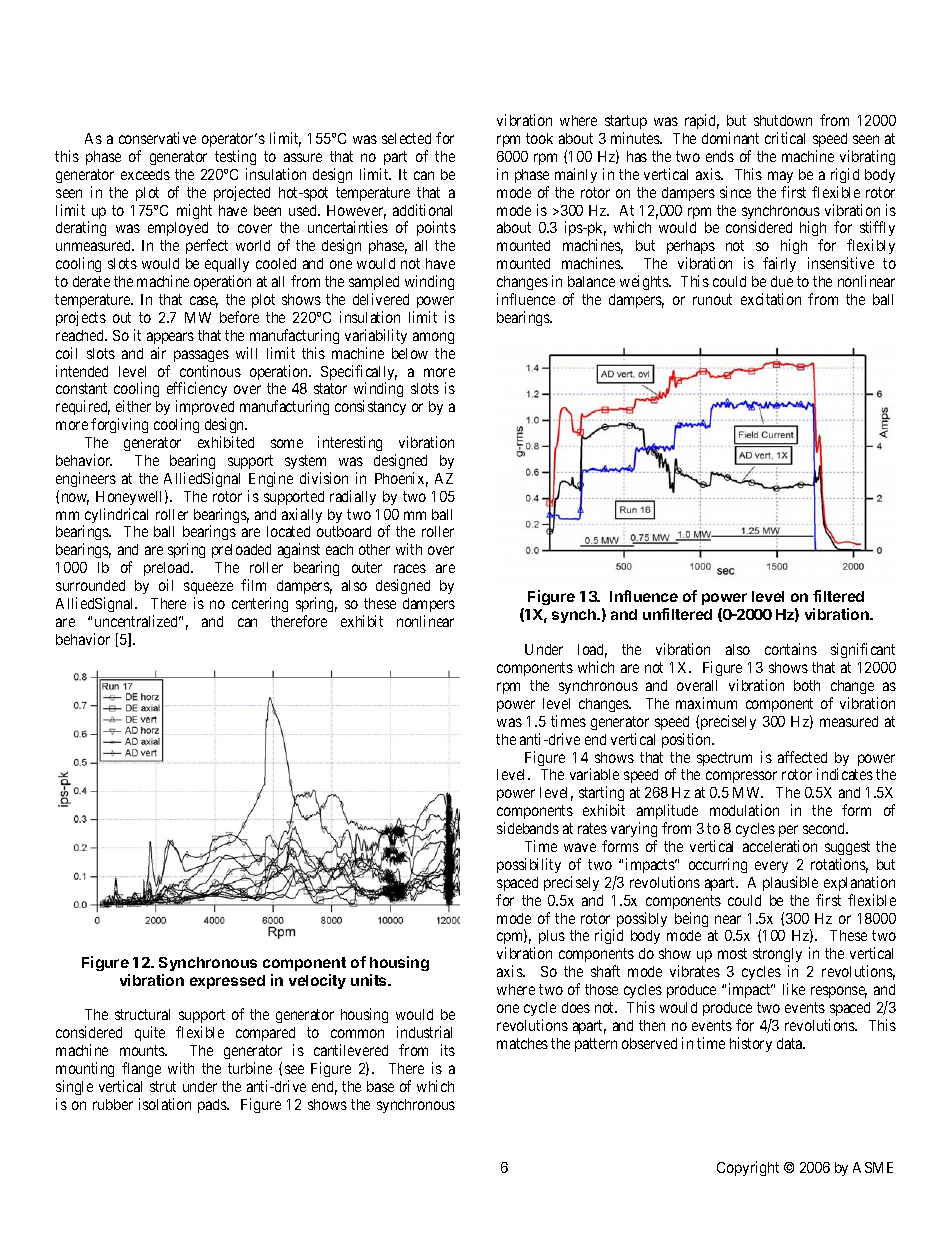 This screenshot has height=1233, width=952. I want to click on both, so click(807, 685).
